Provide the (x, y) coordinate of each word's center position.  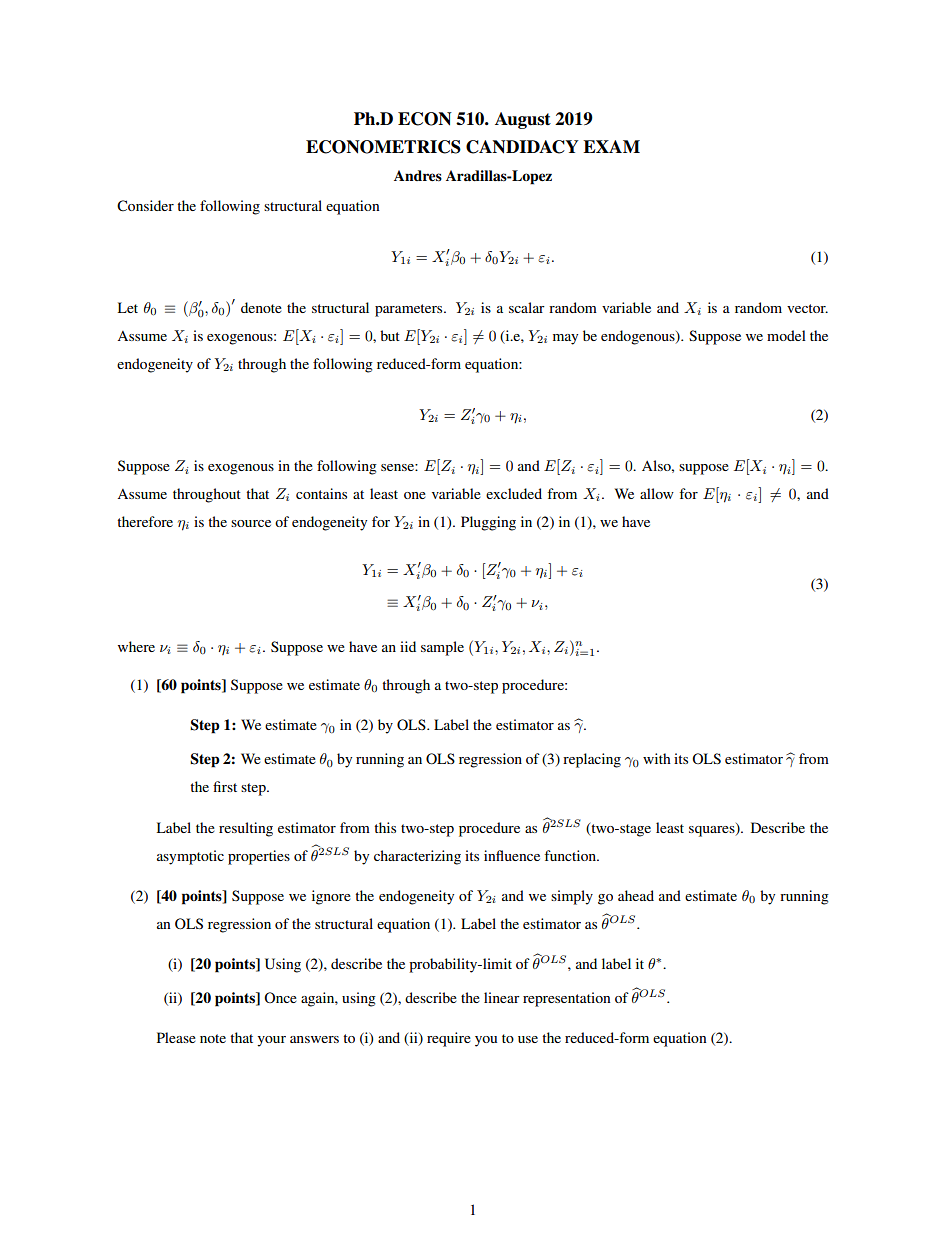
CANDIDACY (522, 147)
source (251, 523)
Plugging (488, 523)
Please (176, 1037)
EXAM (611, 146)
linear (502, 997)
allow (657, 493)
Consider (145, 206)
